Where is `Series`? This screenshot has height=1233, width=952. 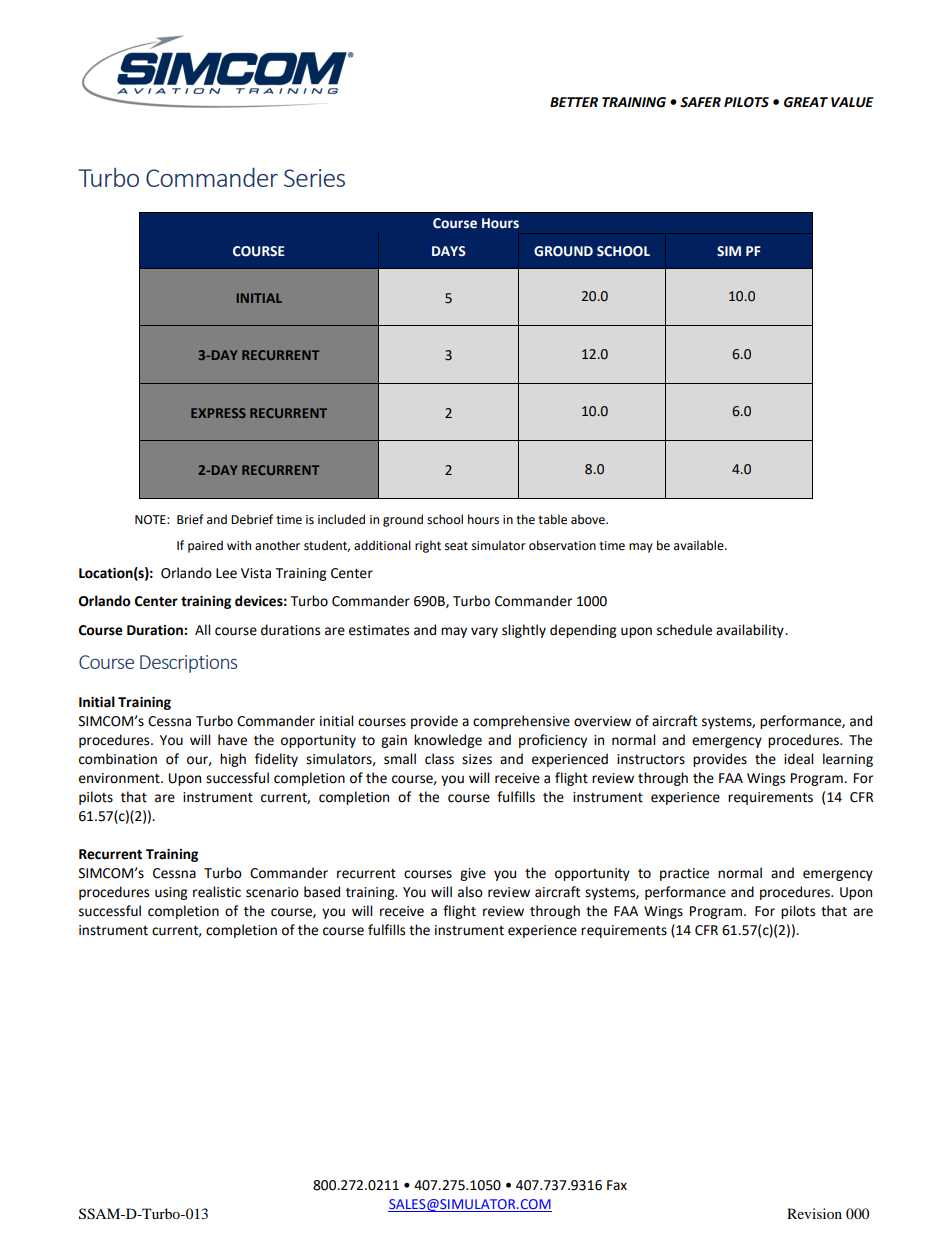 Series is located at coordinates (314, 178).
